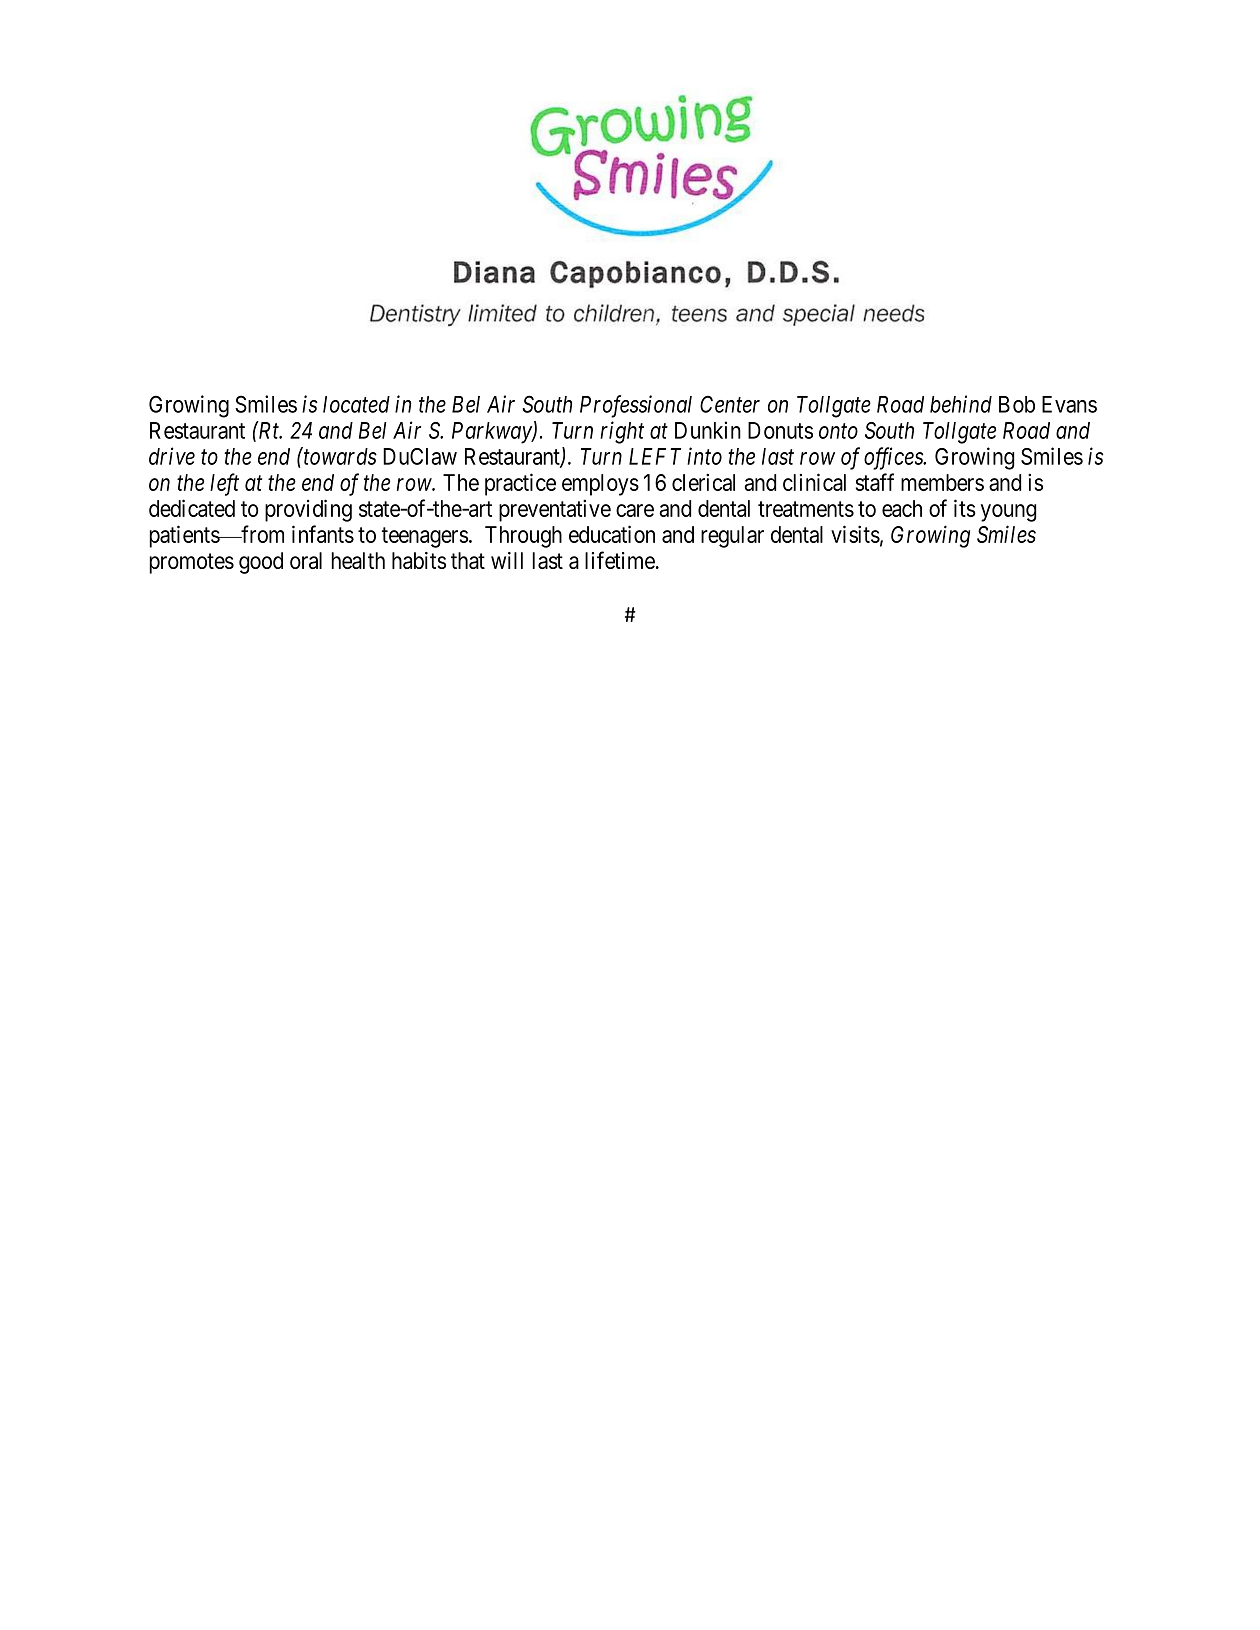 Image resolution: width=1260 pixels, height=1630 pixels. I want to click on behind, so click(961, 404).
